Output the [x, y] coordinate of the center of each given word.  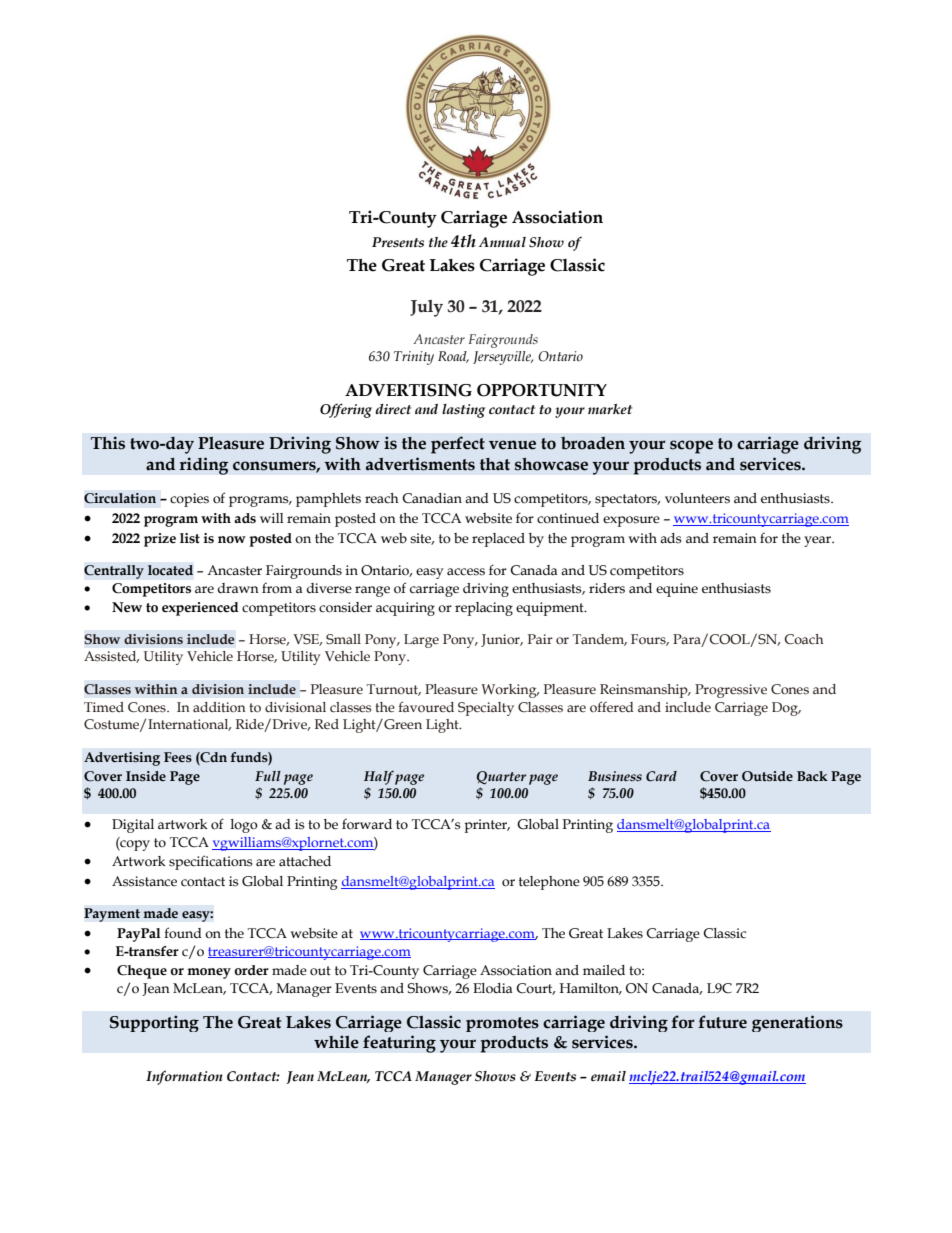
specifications [210, 862]
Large [421, 641]
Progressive [731, 691]
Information [184, 1077]
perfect [458, 445]
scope [691, 447]
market [610, 409]
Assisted [111, 657]
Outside [767, 776]
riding [204, 466]
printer [487, 826]
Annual [502, 242]
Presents [398, 242]
